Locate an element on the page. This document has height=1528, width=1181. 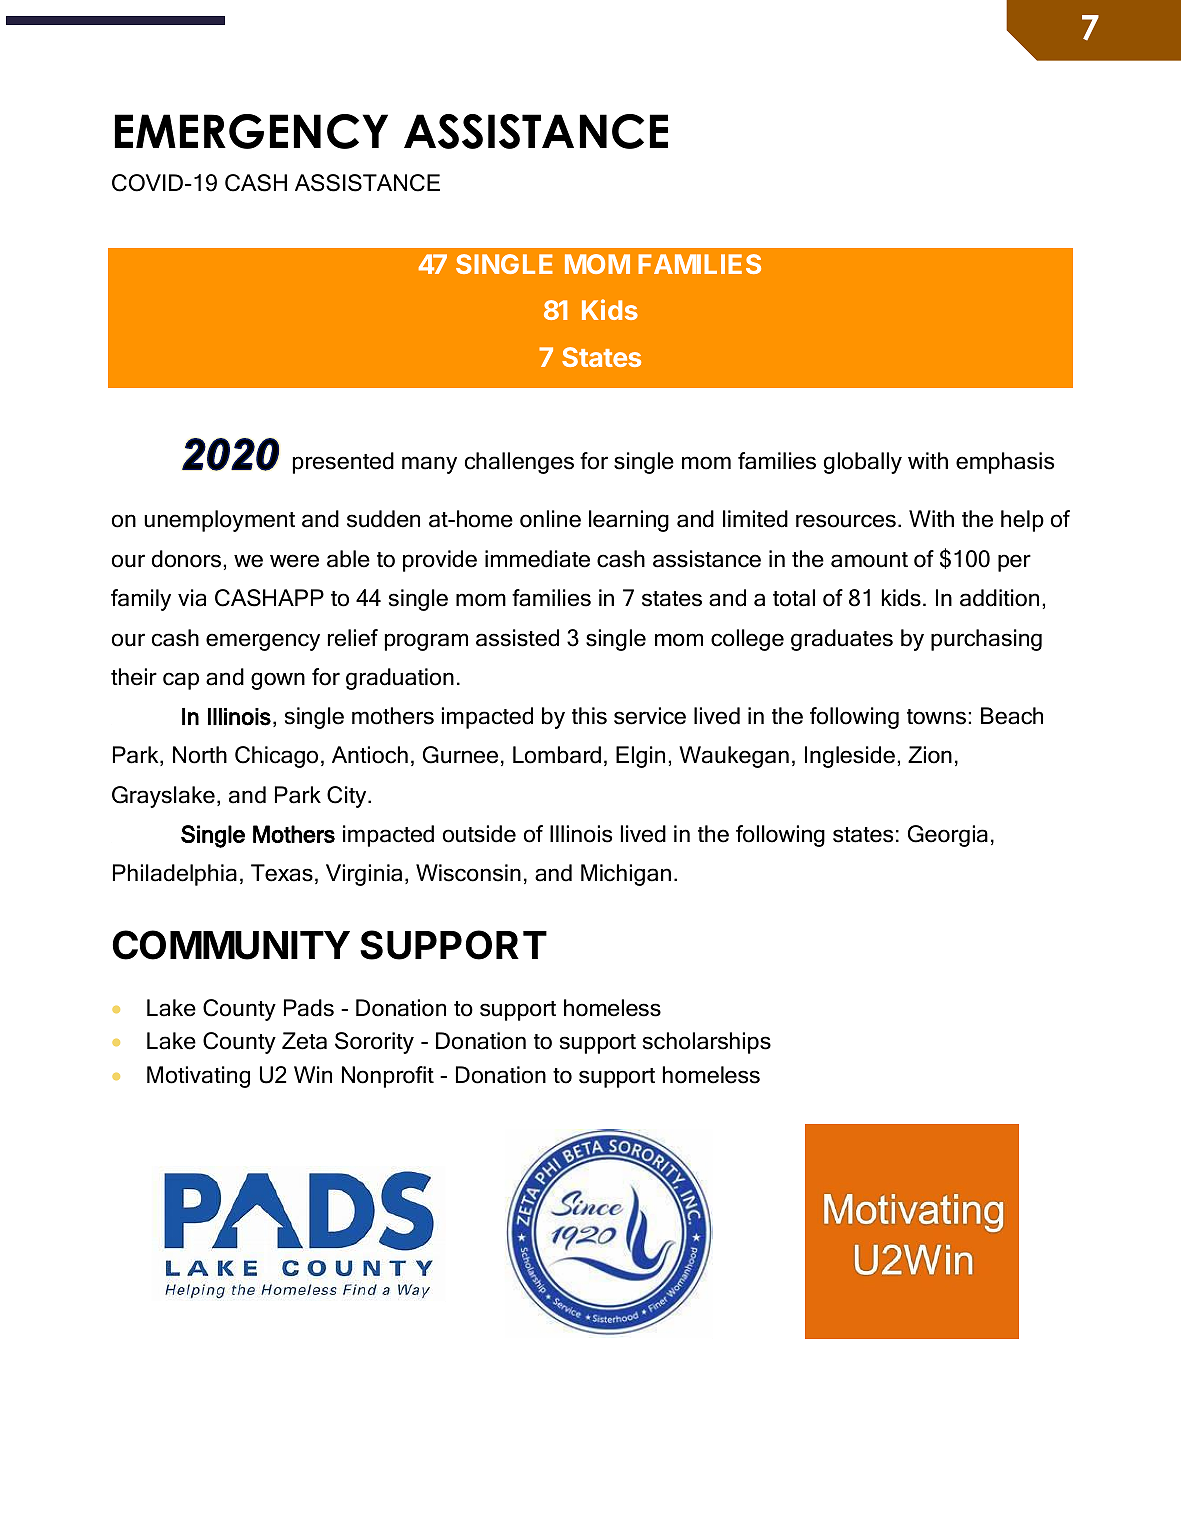
purchasing is located at coordinates (986, 640).
